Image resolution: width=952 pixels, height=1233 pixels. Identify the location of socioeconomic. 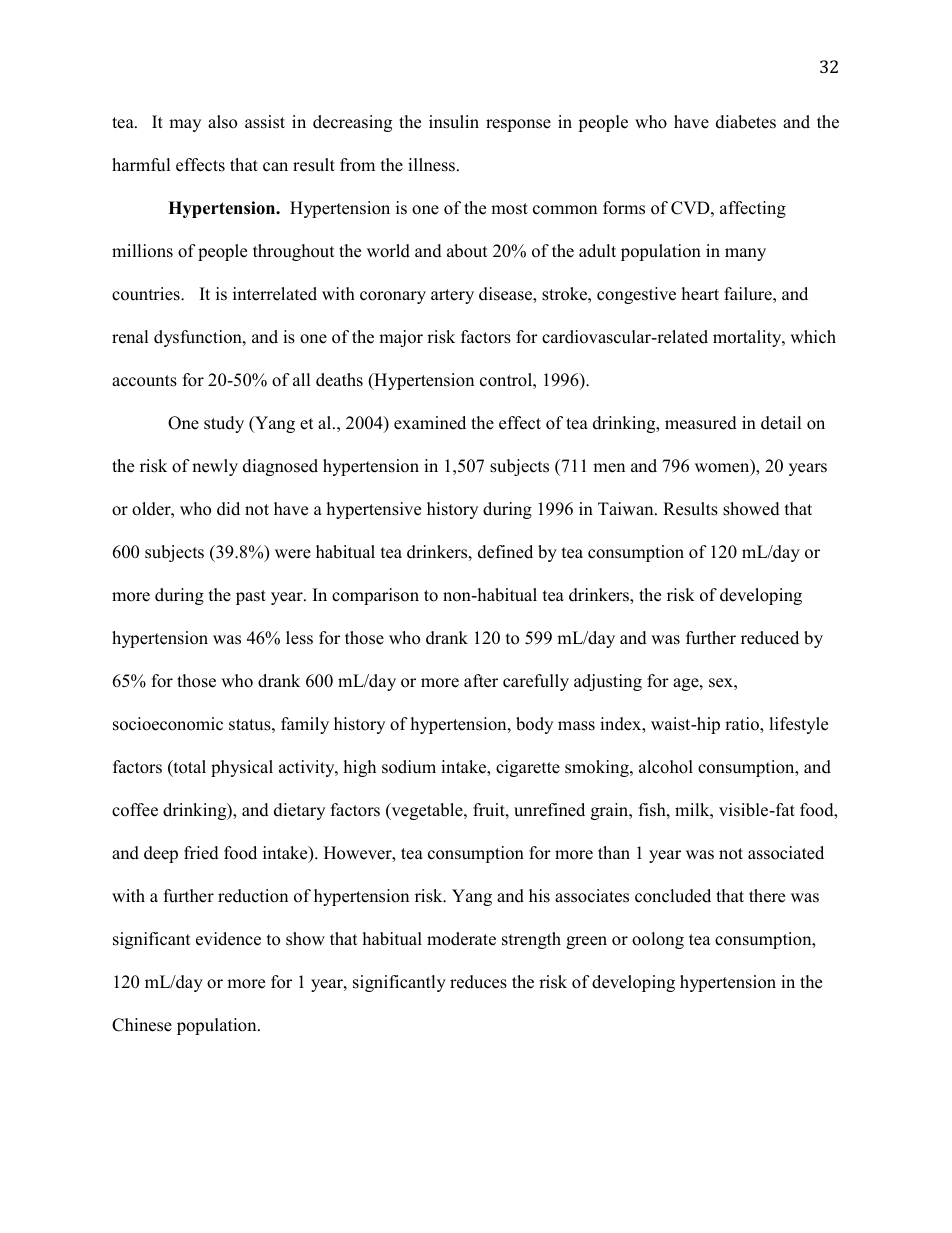
(168, 724).
